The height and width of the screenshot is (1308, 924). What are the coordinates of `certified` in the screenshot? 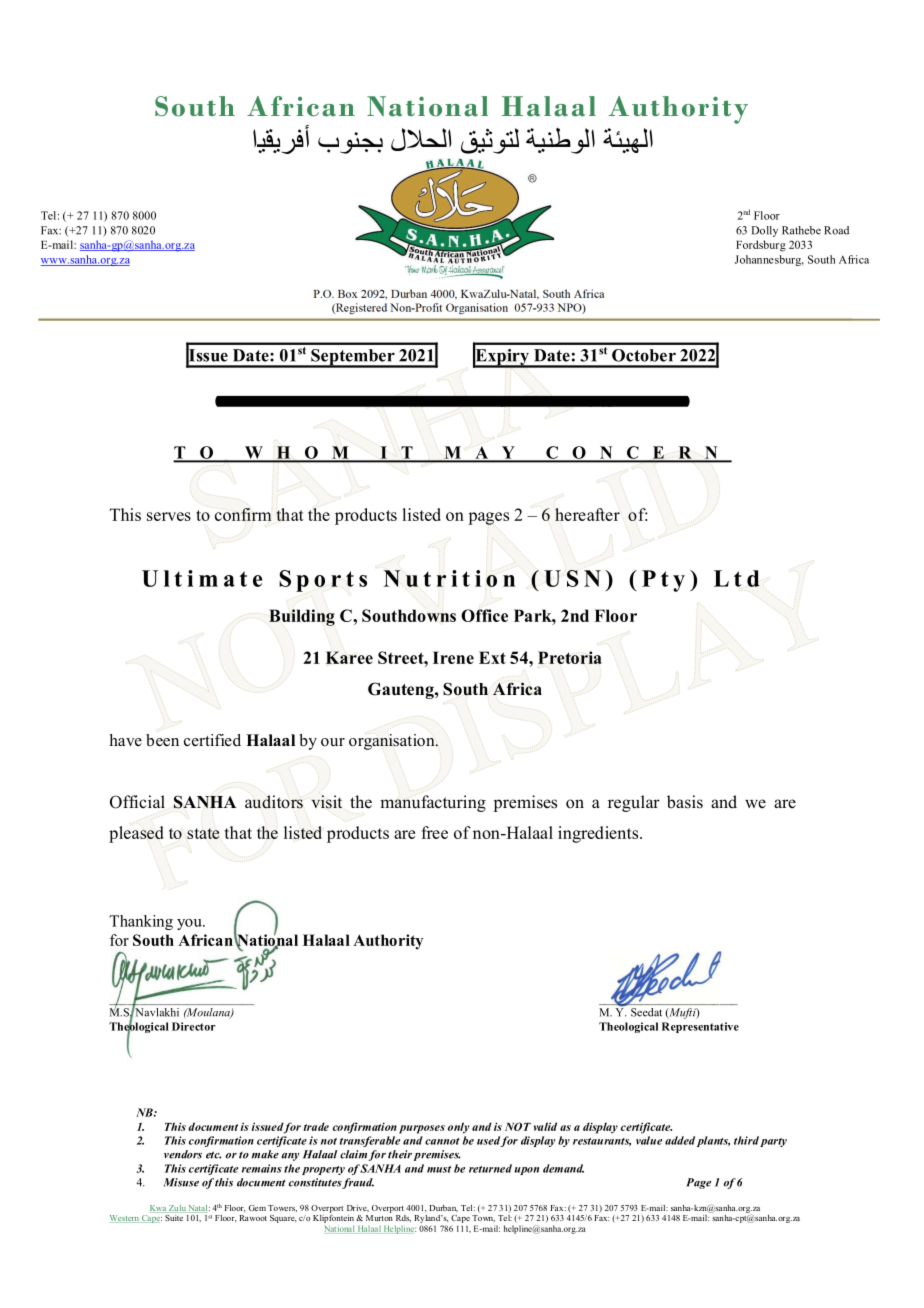 It's located at (212, 740).
